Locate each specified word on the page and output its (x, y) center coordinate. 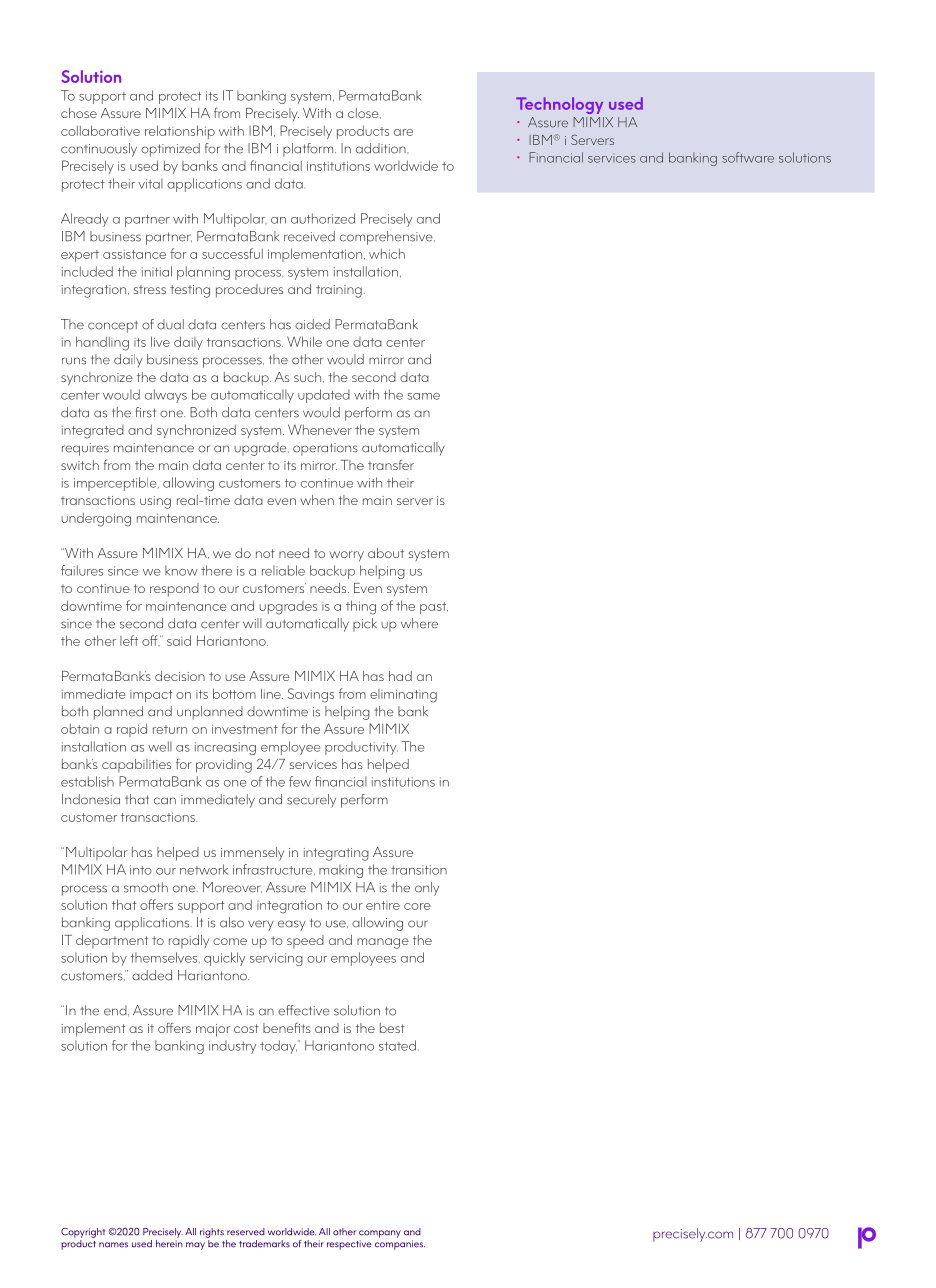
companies (400, 1245)
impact (151, 696)
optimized (170, 150)
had (400, 676)
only (427, 889)
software (748, 157)
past (434, 608)
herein (169, 1242)
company (380, 1234)
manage (383, 943)
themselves (165, 957)
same (423, 396)
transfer (391, 464)
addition (382, 148)
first (146, 412)
